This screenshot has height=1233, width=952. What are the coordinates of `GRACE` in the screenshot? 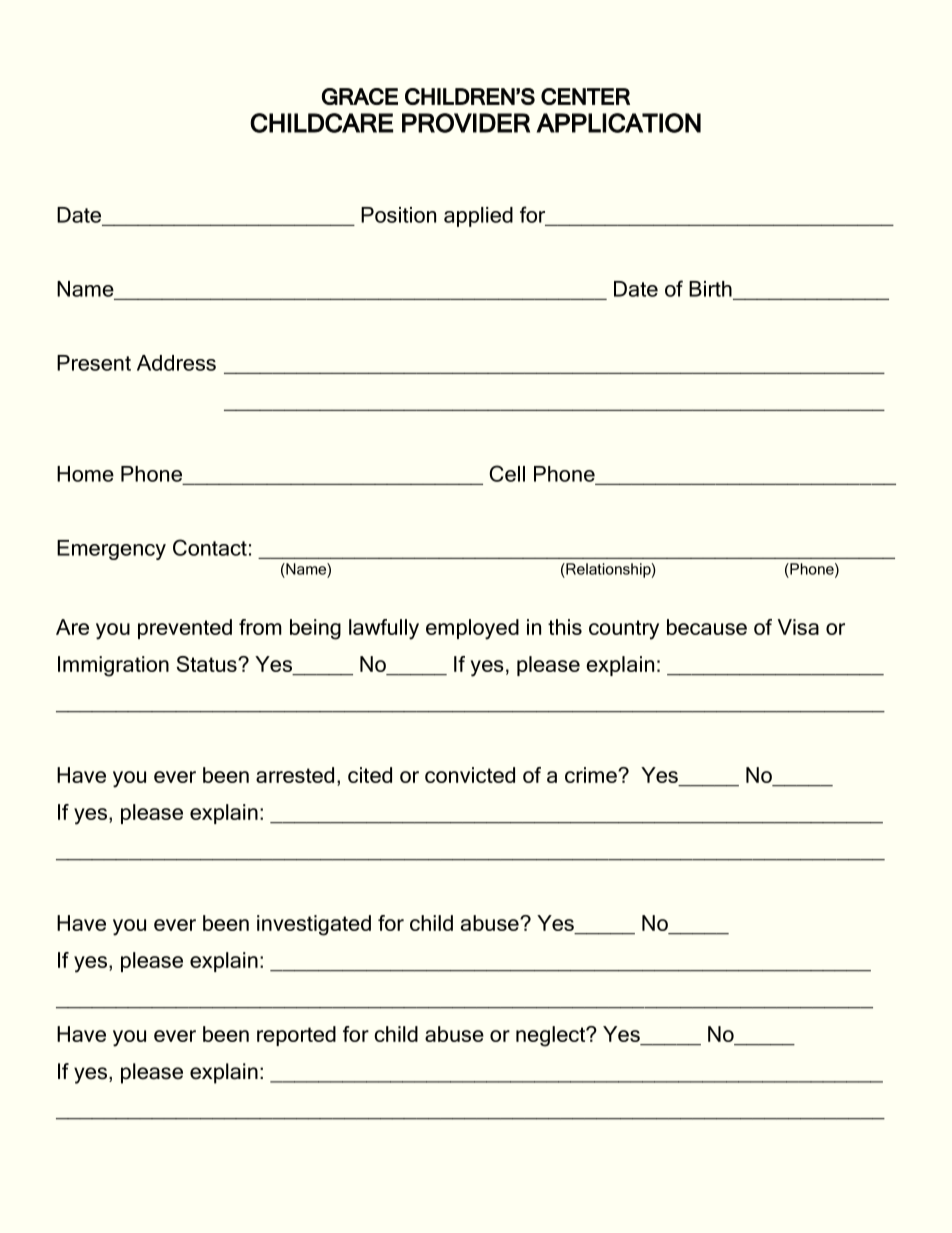 It's located at (360, 96).
